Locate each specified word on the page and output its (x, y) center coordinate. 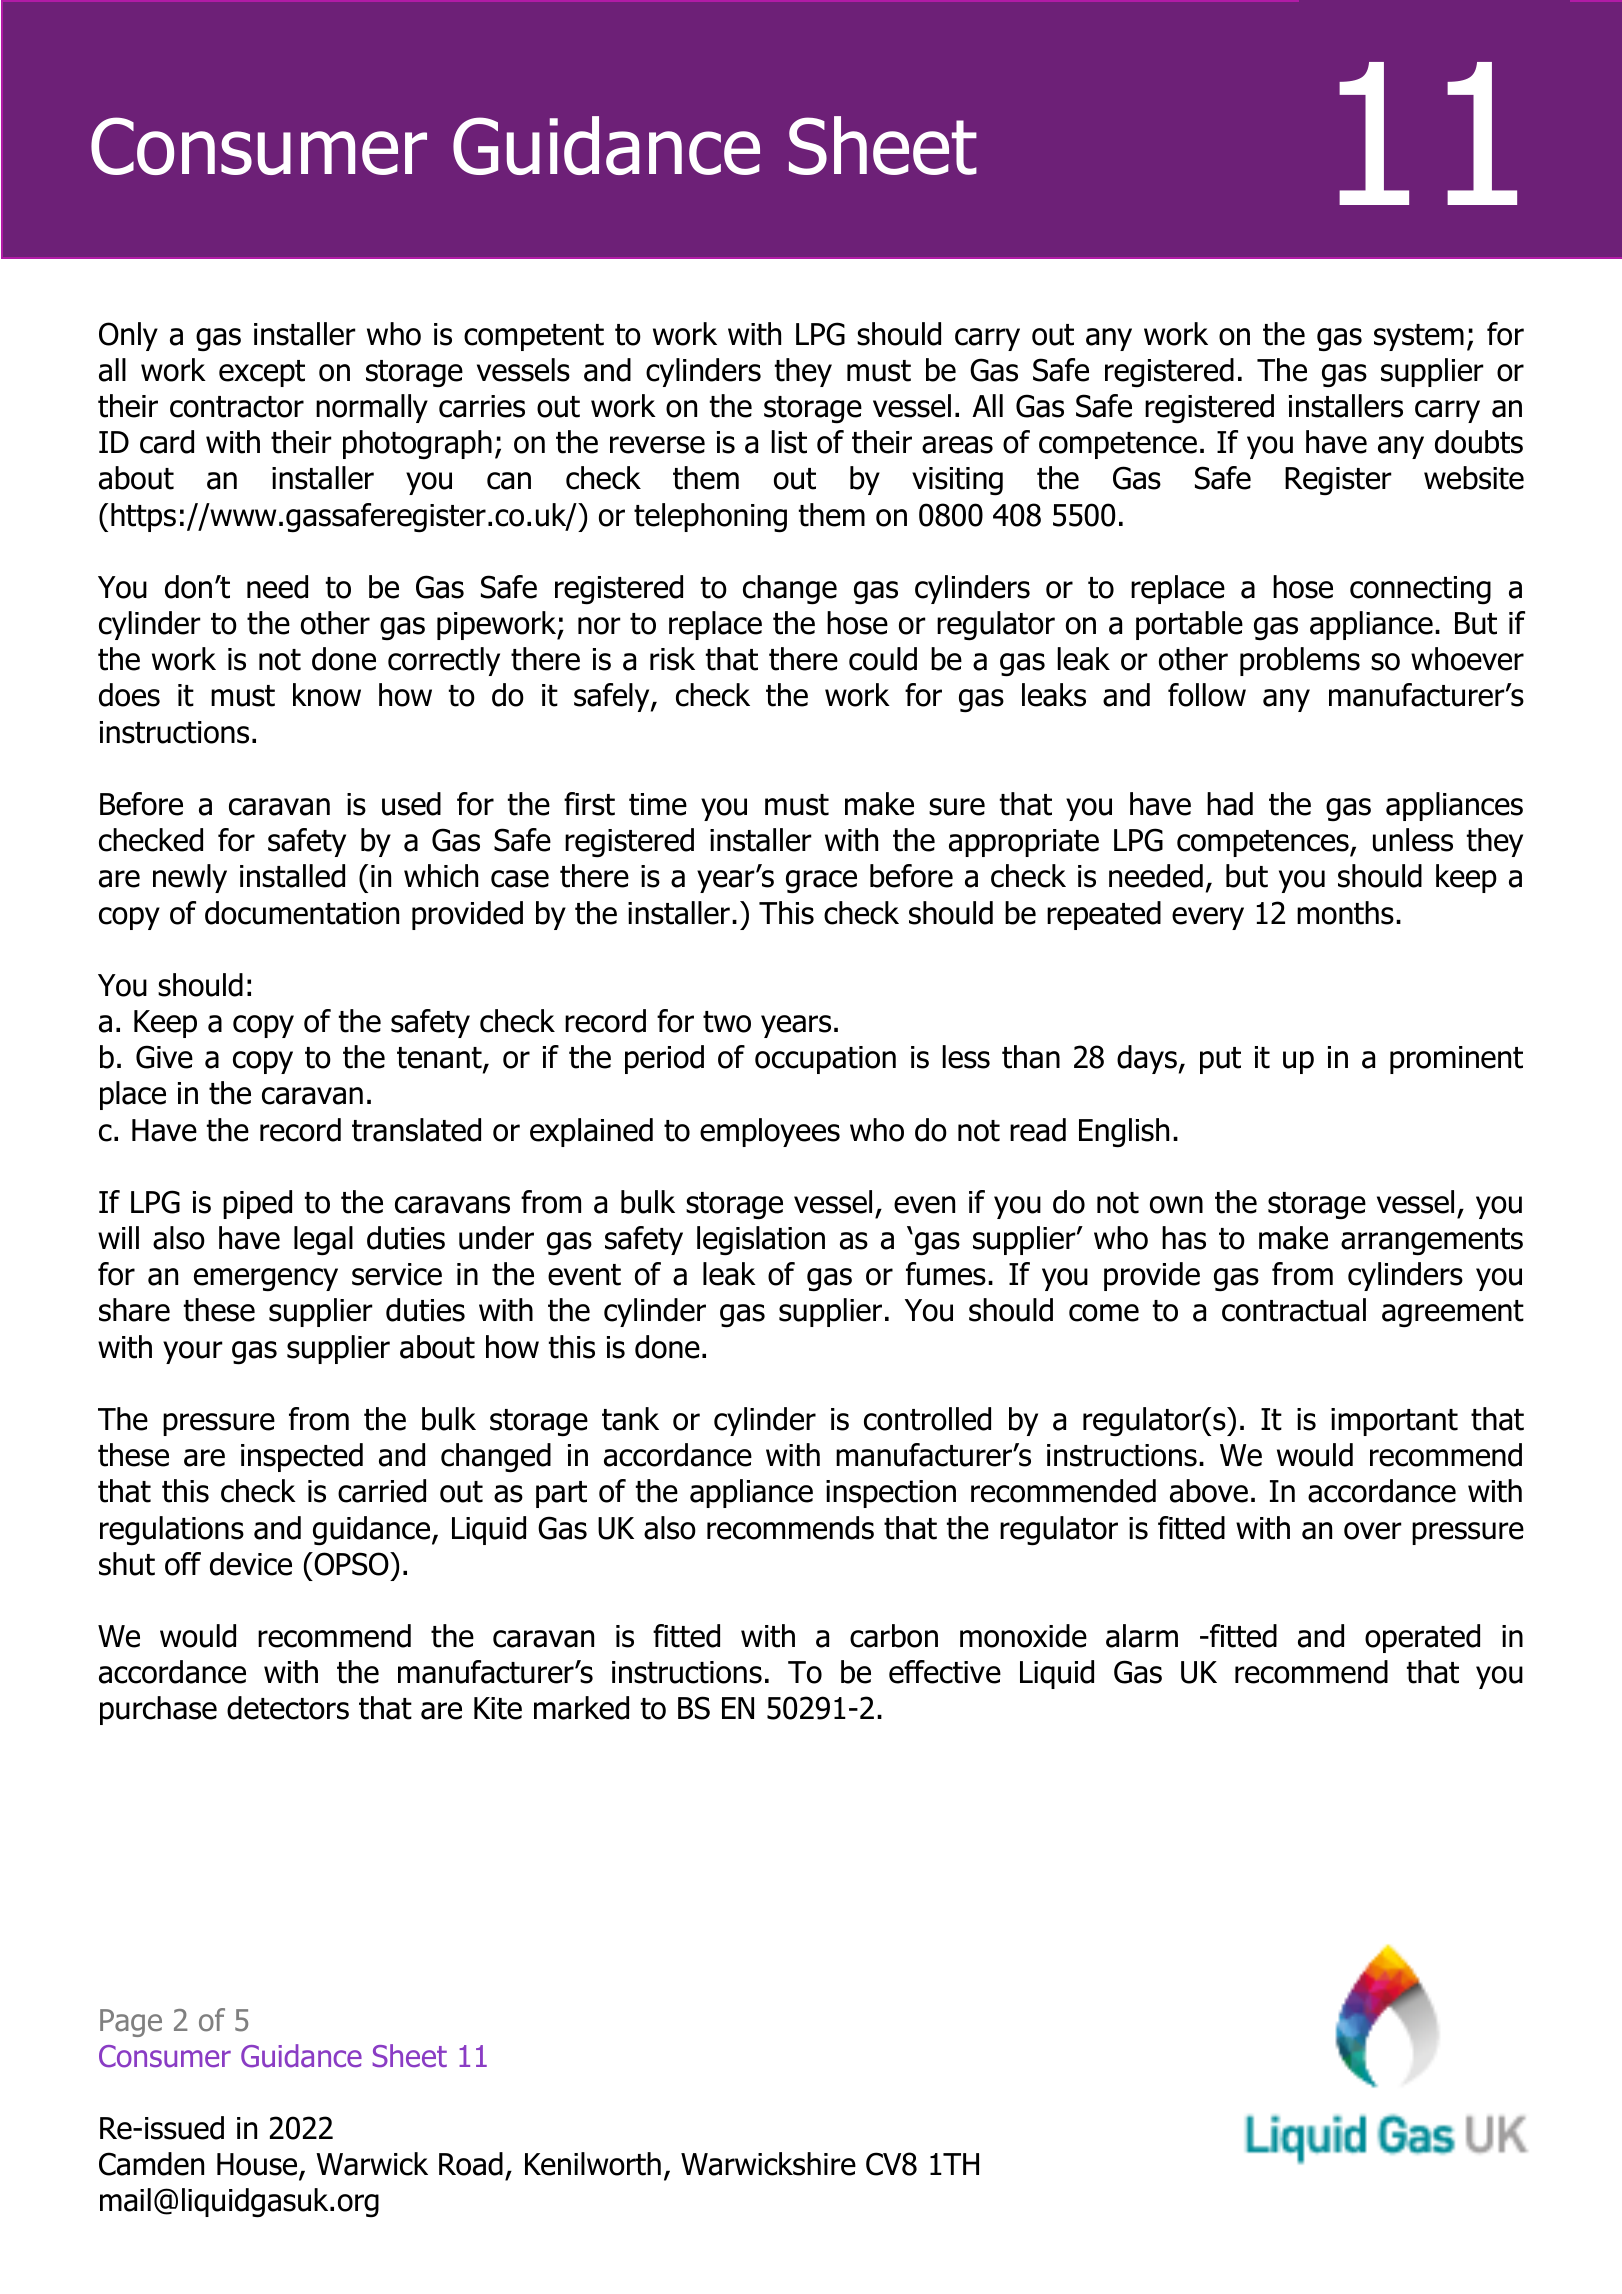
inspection (891, 1494)
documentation (302, 913)
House (258, 2166)
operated (1422, 1638)
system (1419, 337)
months (1345, 913)
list (789, 442)
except (262, 373)
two (727, 1022)
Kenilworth (593, 2164)
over (1373, 1531)
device (251, 1564)
